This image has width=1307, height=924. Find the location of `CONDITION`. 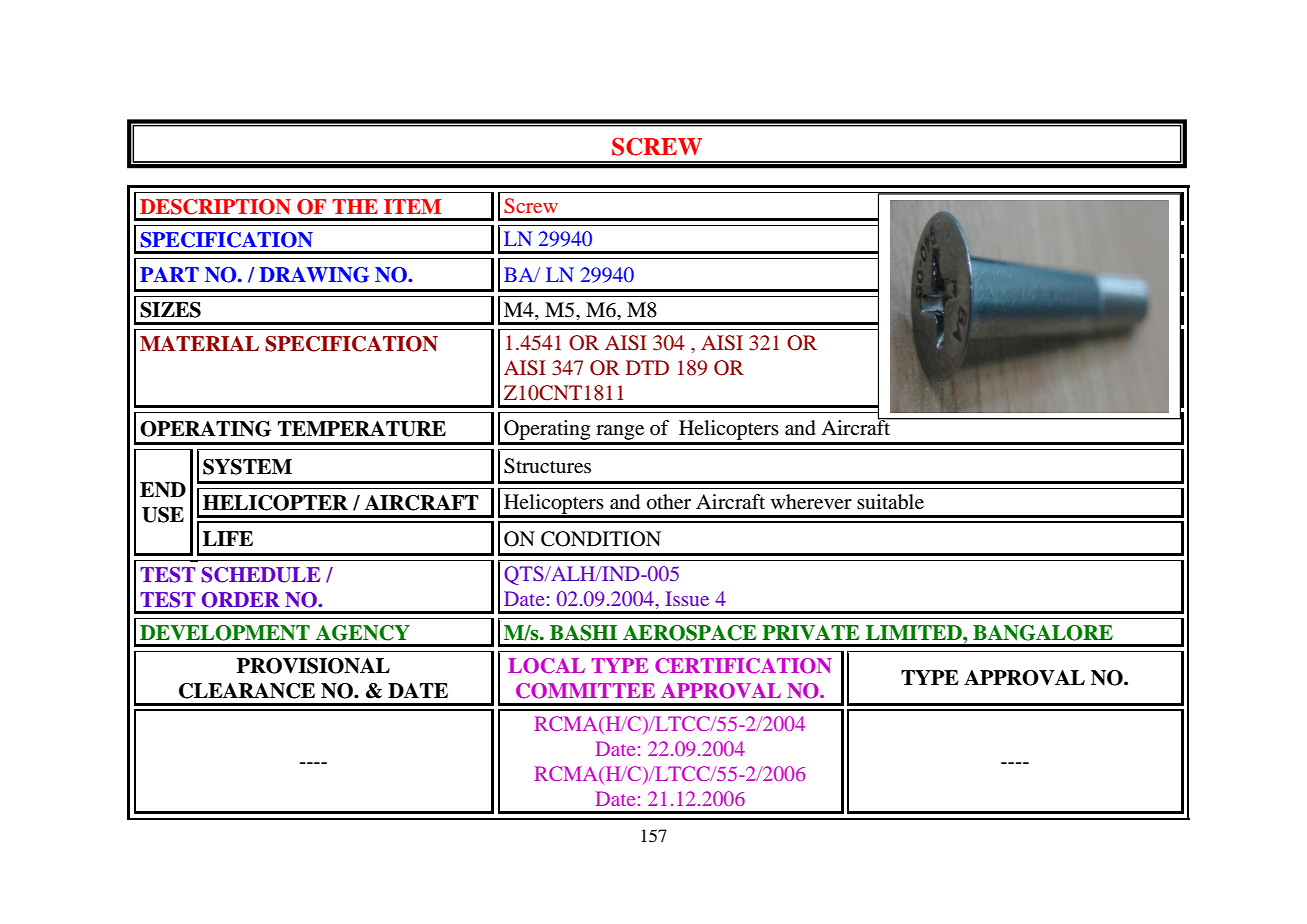

CONDITION is located at coordinates (601, 539).
